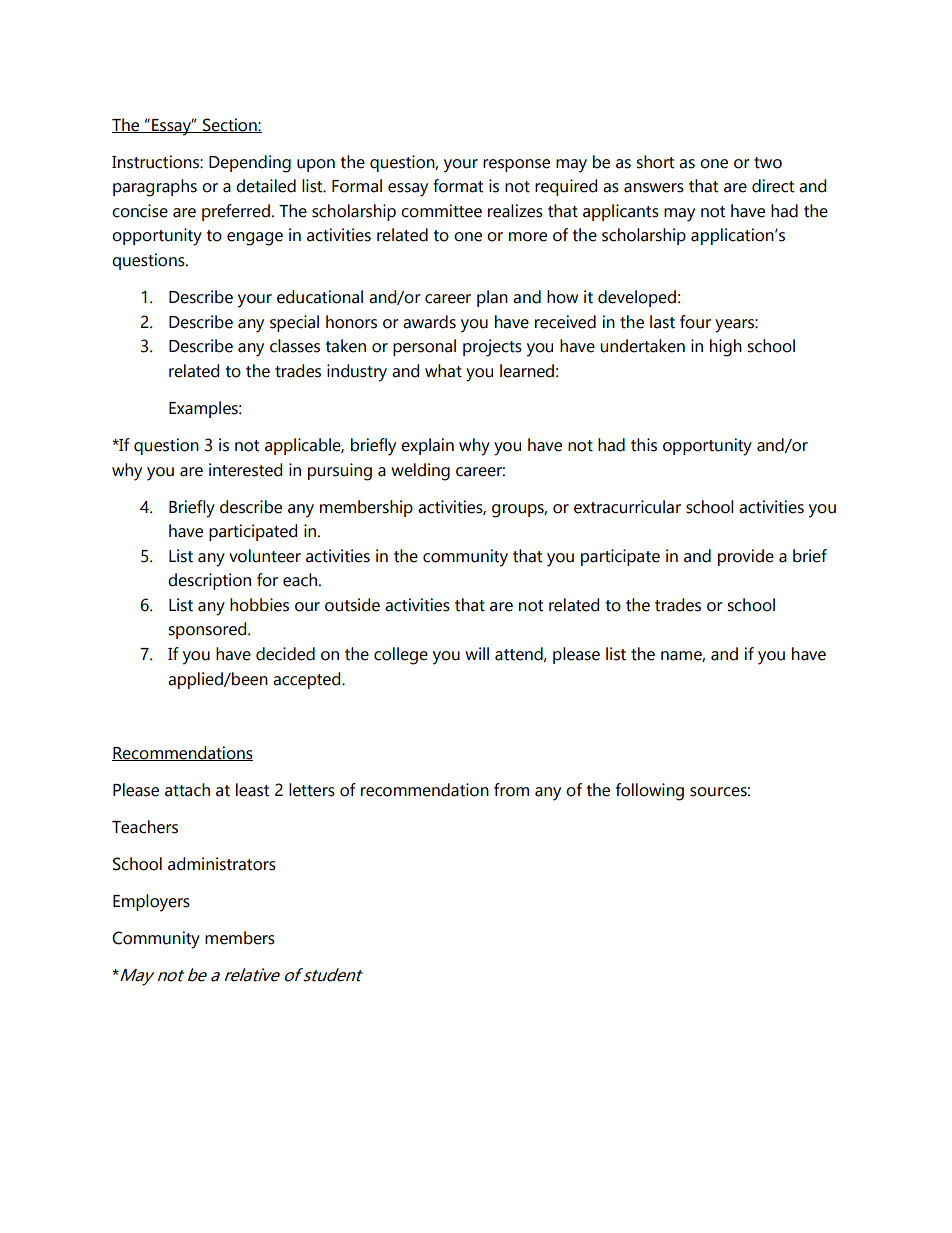 This image has width=952, height=1233. Describe the element at coordinates (250, 164) in the image. I see `Depending` at that location.
